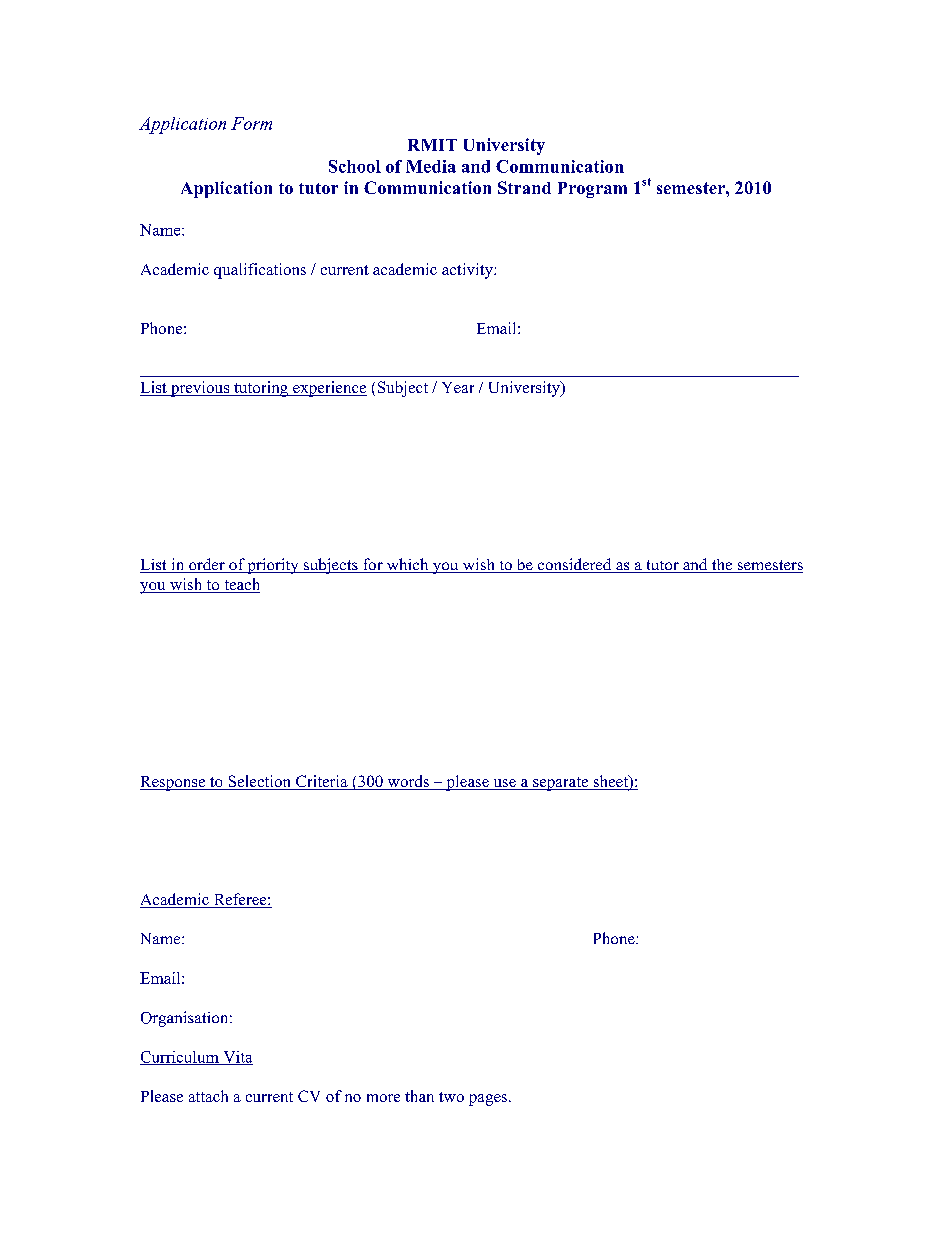 The image size is (952, 1233). Describe the element at coordinates (200, 389) in the screenshot. I see `previous` at that location.
